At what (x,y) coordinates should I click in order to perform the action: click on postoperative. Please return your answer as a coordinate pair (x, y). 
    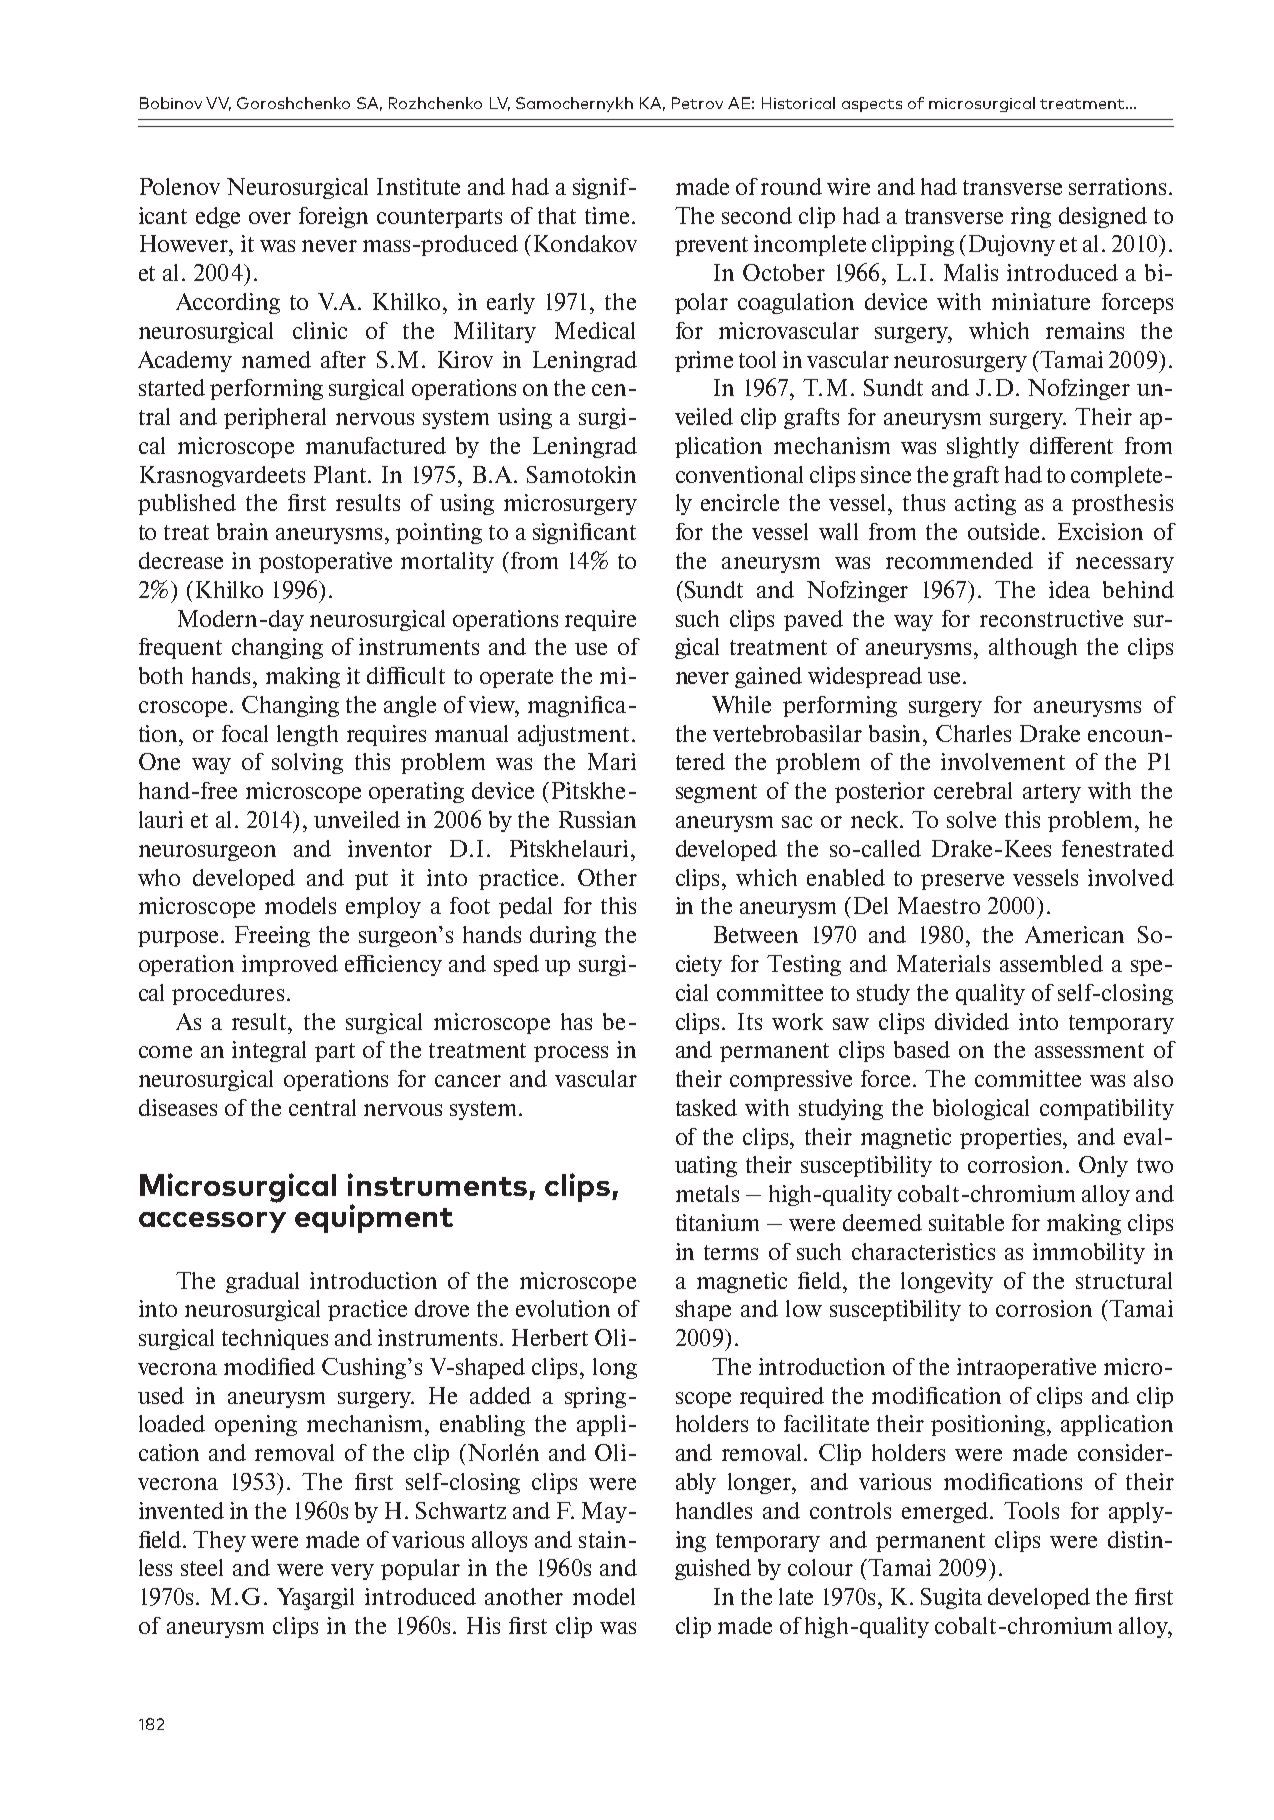
    Looking at the image, I should click on (325, 562).
